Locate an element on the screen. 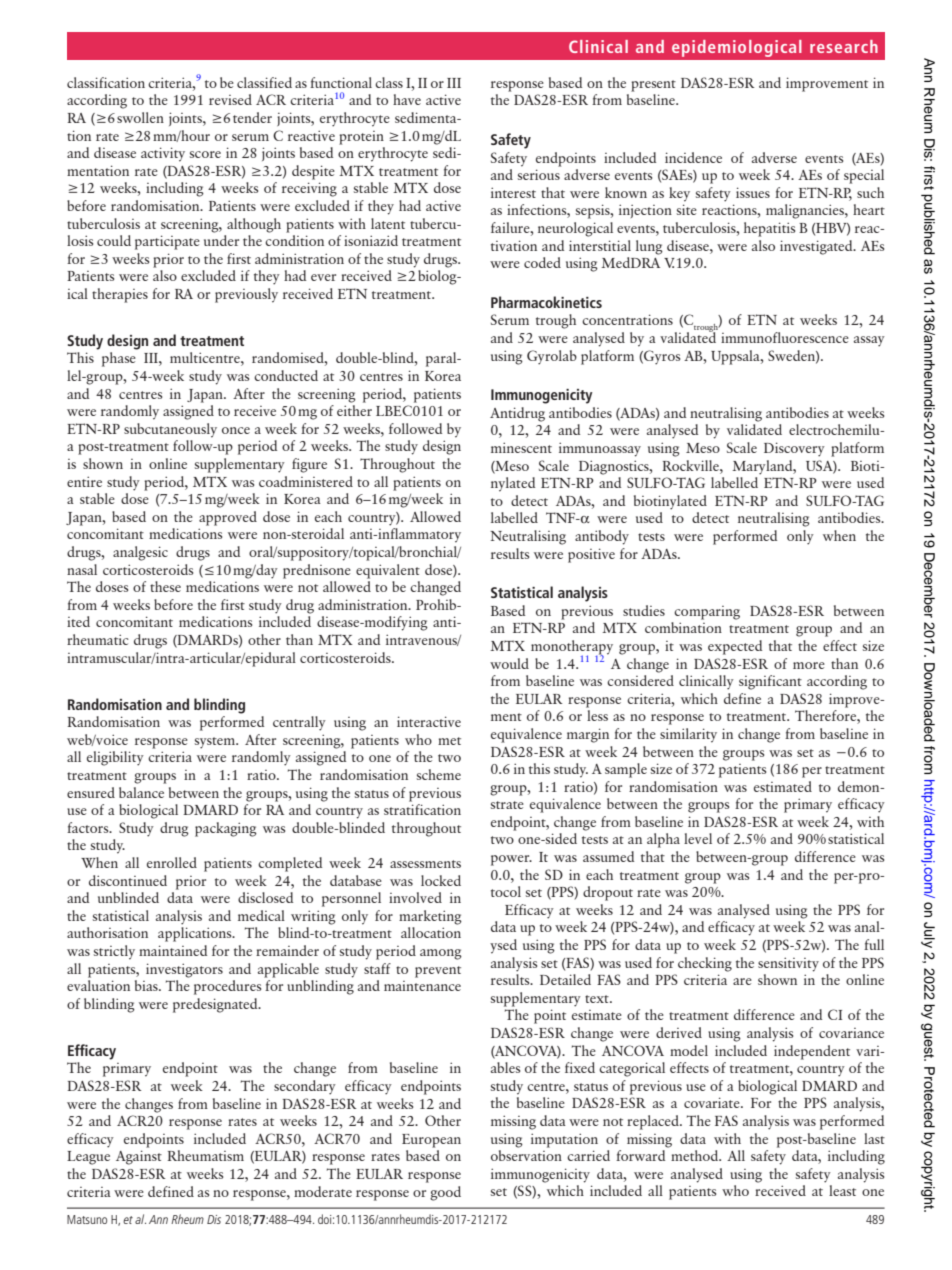 Image resolution: width=952 pixels, height=1270 pixels. Against is located at coordinates (139, 1157).
